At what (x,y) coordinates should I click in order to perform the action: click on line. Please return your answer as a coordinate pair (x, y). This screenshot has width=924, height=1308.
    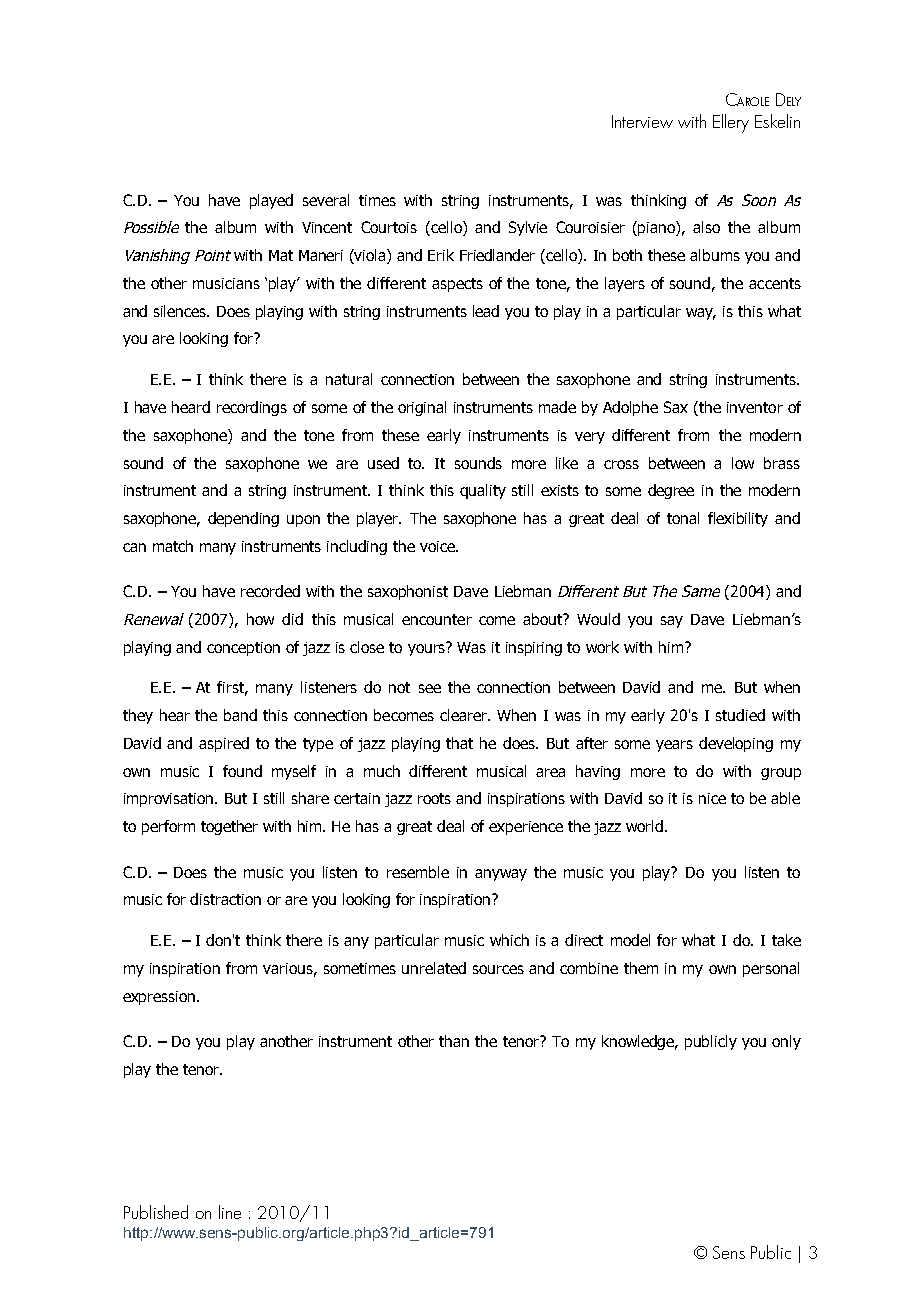
    Looking at the image, I should click on (230, 1212).
